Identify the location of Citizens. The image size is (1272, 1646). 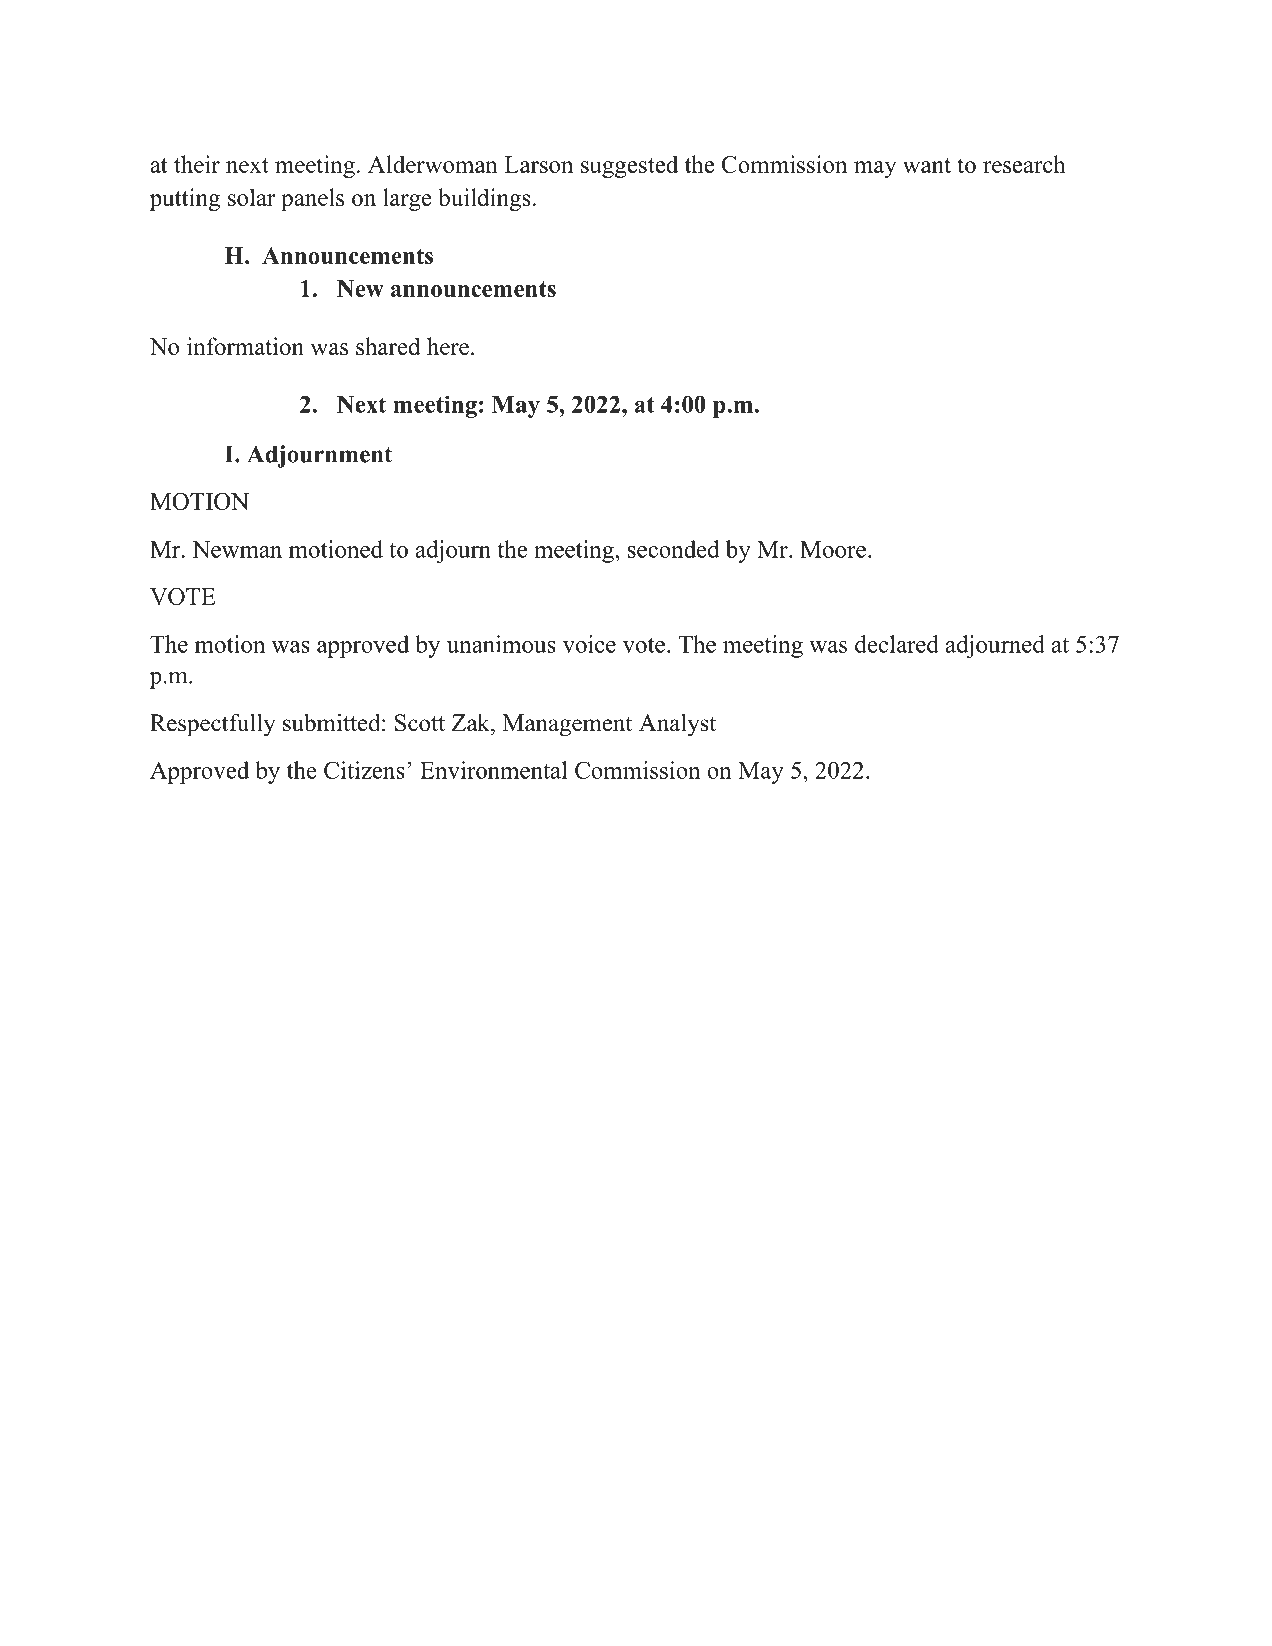
(364, 770).
